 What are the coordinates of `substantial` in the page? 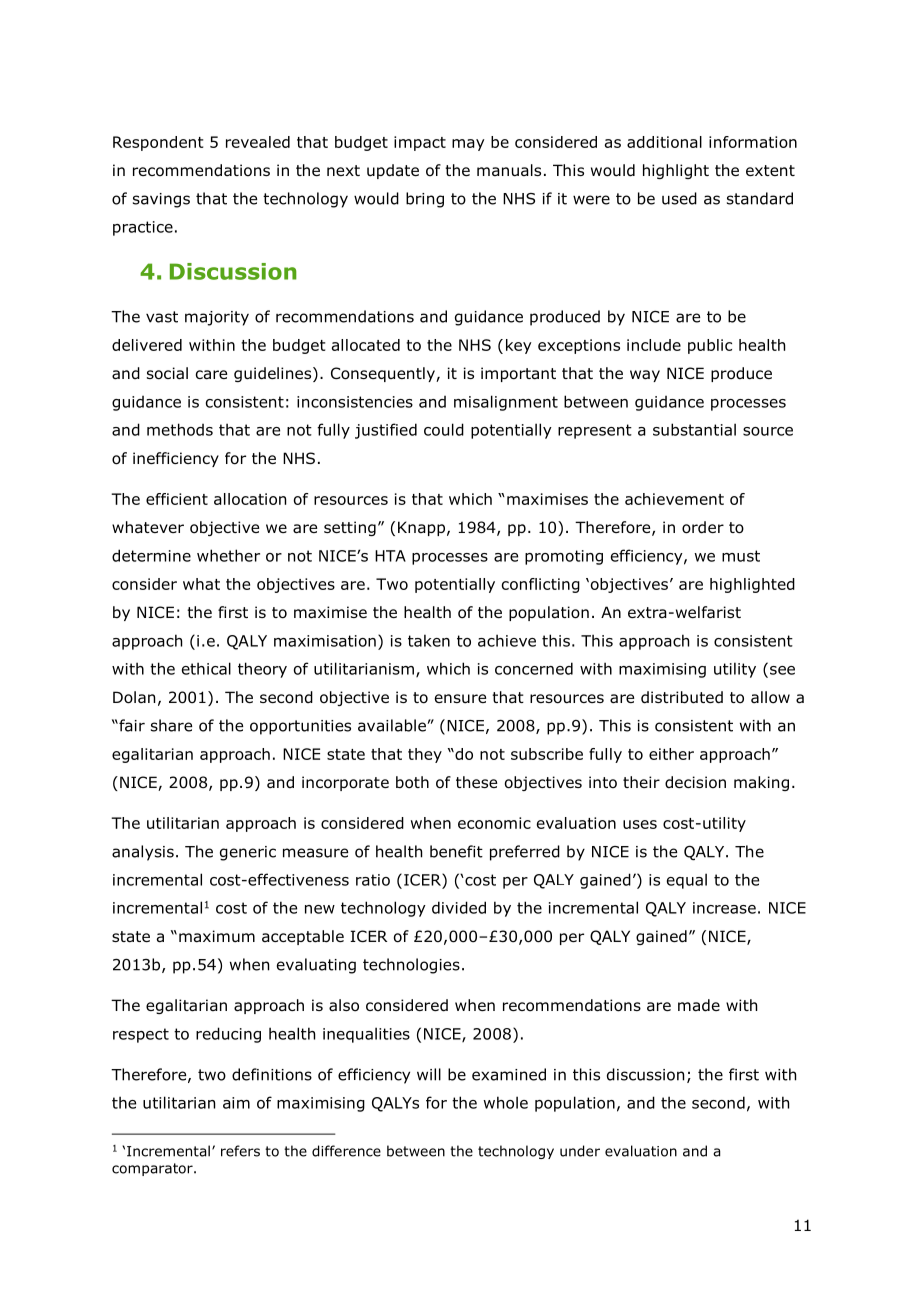 It's located at (694, 429).
